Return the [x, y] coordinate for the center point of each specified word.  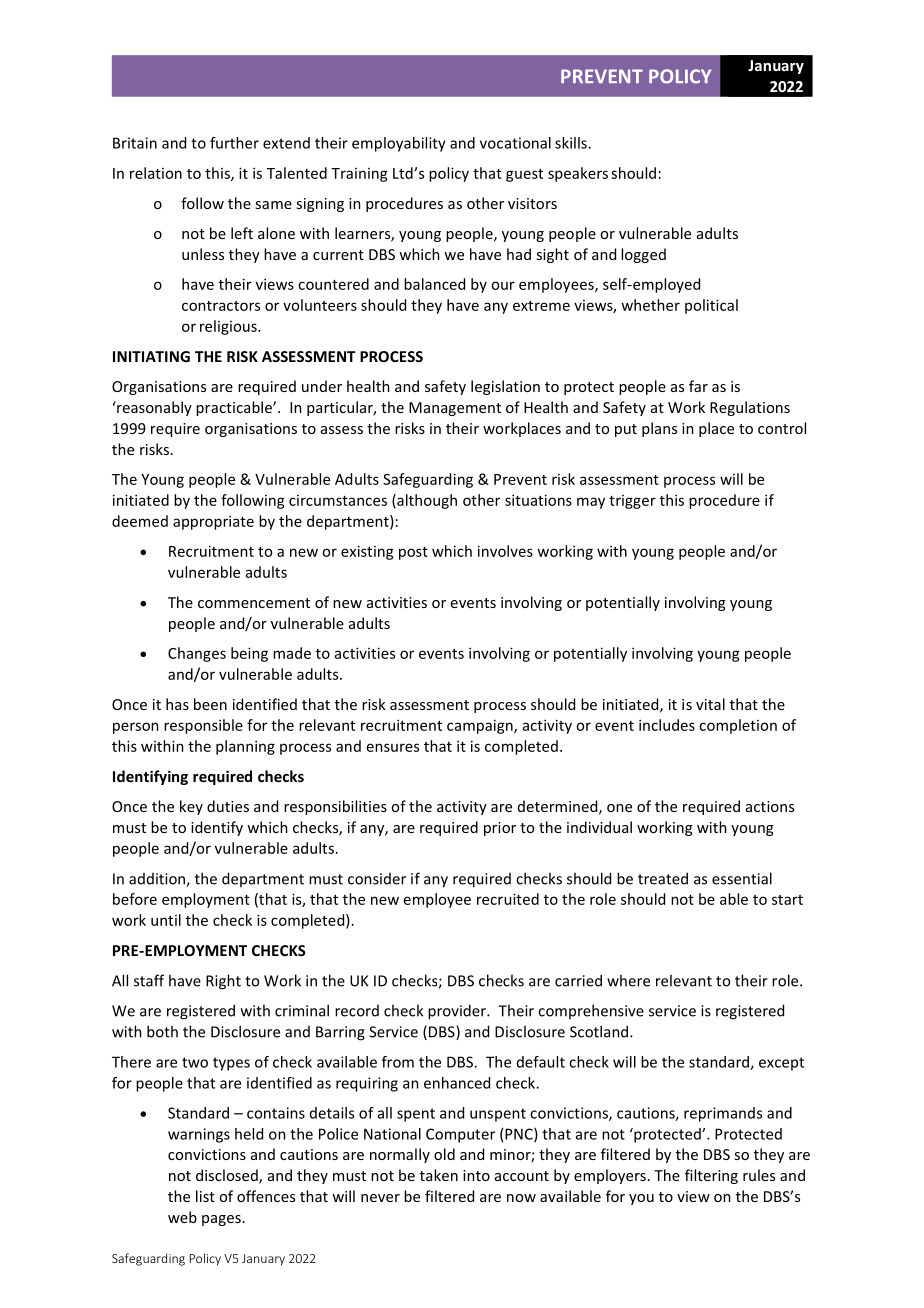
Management [455, 409]
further [234, 143]
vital [710, 704]
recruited [508, 899]
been [210, 704]
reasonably [153, 408]
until [166, 920]
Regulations [750, 408]
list [205, 1196]
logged [643, 255]
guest [524, 175]
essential [742, 878]
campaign [481, 726]
